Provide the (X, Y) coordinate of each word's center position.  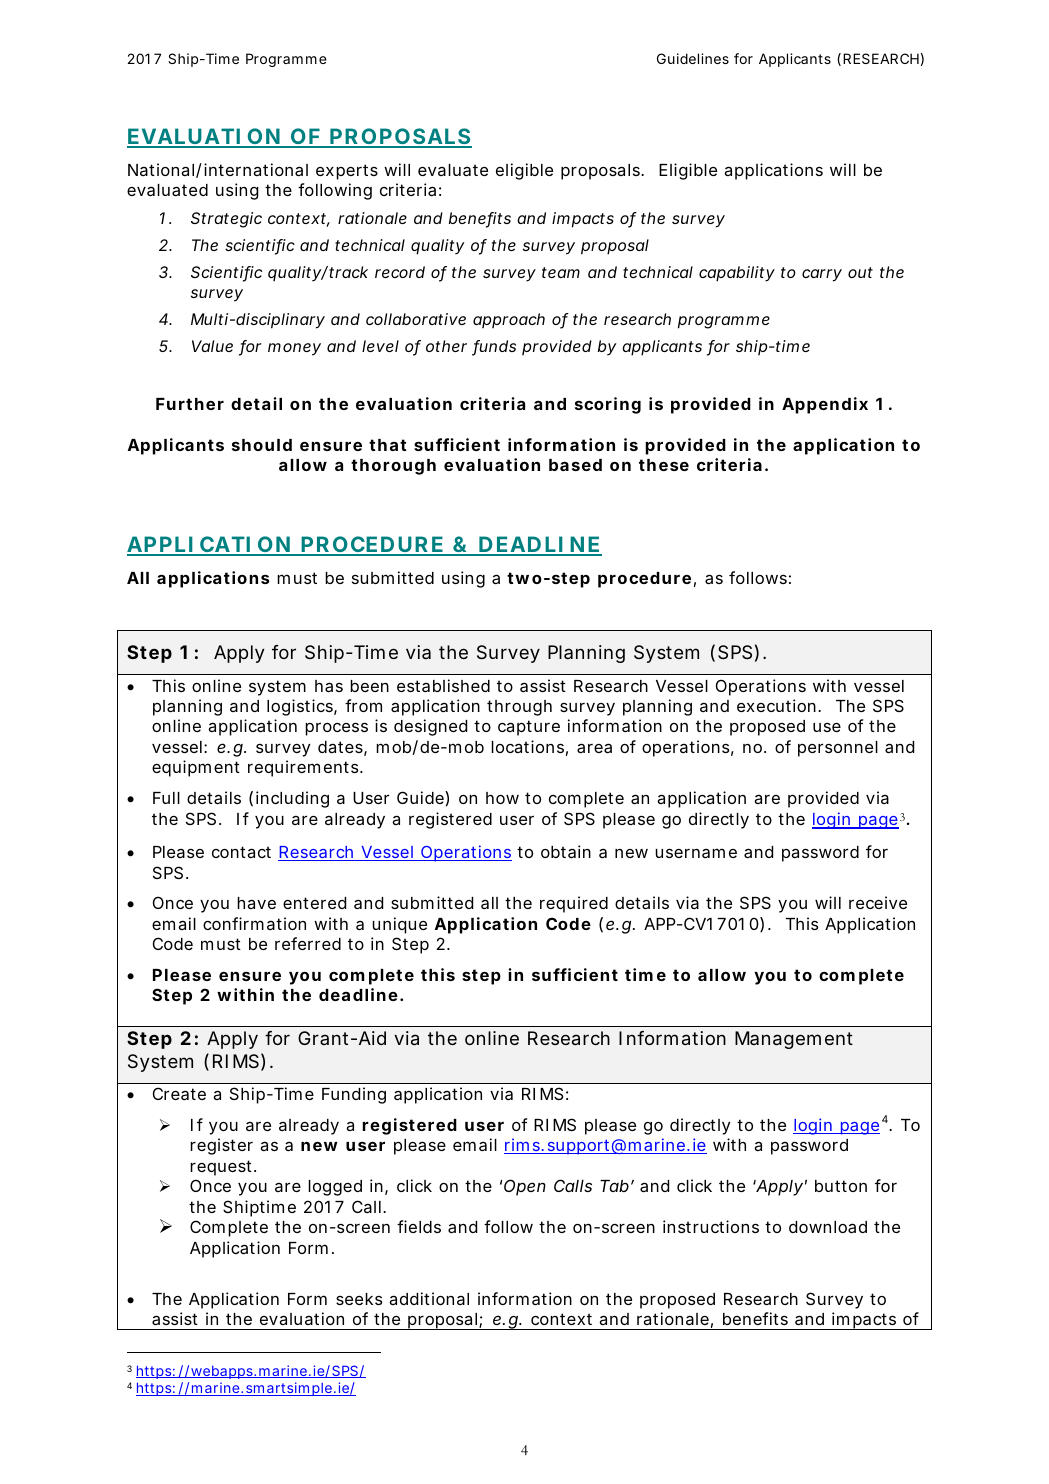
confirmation (254, 923)
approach (509, 320)
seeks (359, 1299)
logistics (300, 707)
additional (429, 1298)
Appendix (825, 405)
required (574, 904)
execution (776, 705)
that (388, 445)
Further (190, 404)
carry (822, 275)
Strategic (226, 220)
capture (529, 728)
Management (794, 1040)
